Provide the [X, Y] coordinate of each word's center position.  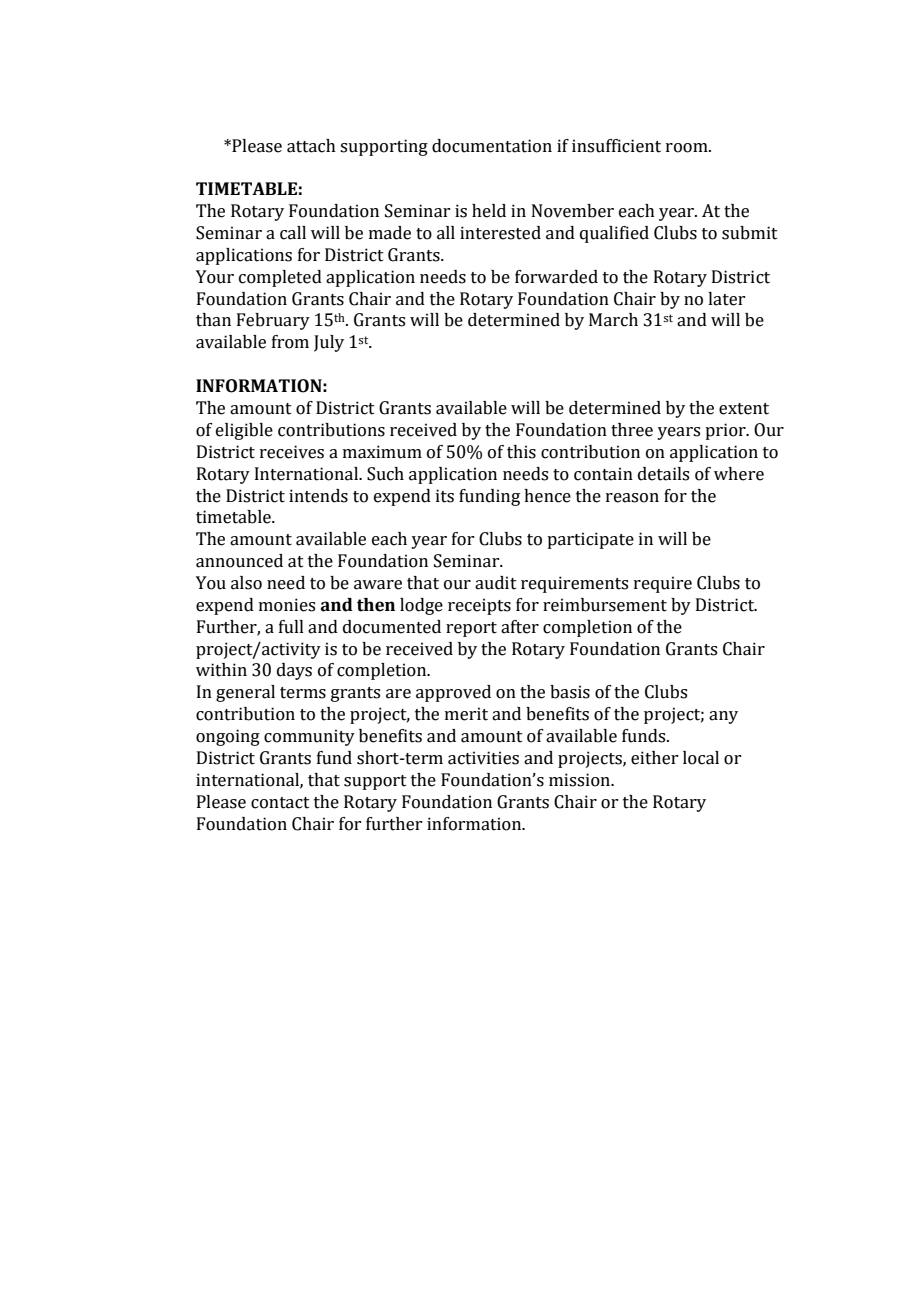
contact [280, 803]
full [291, 627]
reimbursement [605, 605]
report [471, 629]
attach [311, 146]
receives [292, 452]
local [701, 758]
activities [483, 758]
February [273, 321]
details [663, 474]
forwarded [556, 277]
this [521, 452]
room [688, 148]
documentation [492, 146]
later [726, 299]
